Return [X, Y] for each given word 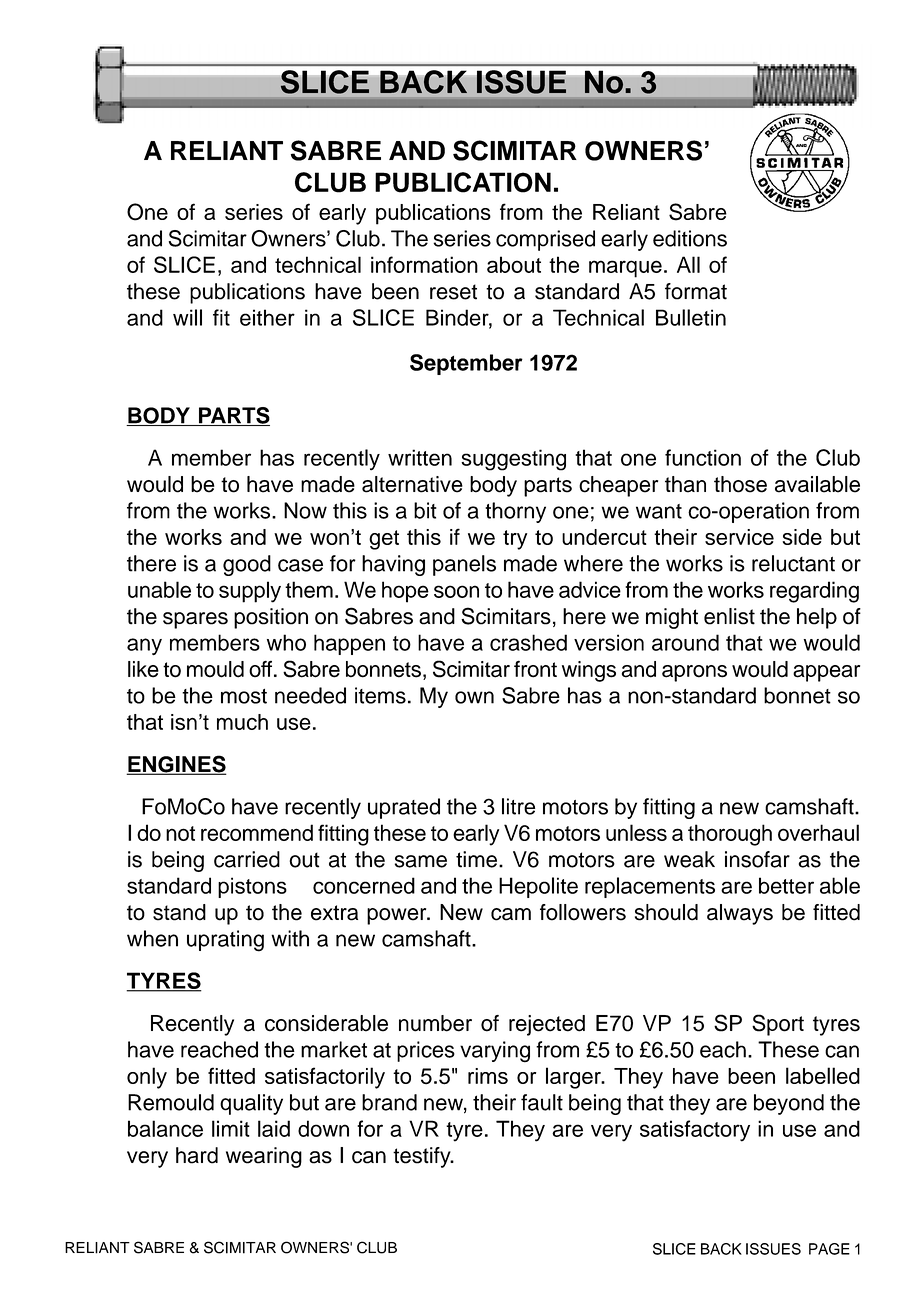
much [242, 722]
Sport [778, 1025]
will [187, 317]
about [514, 264]
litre [518, 806]
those [740, 484]
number [435, 1023]
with [290, 938]
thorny [515, 512]
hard [197, 1155]
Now [305, 510]
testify [423, 1157]
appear [826, 673]
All [688, 264]
